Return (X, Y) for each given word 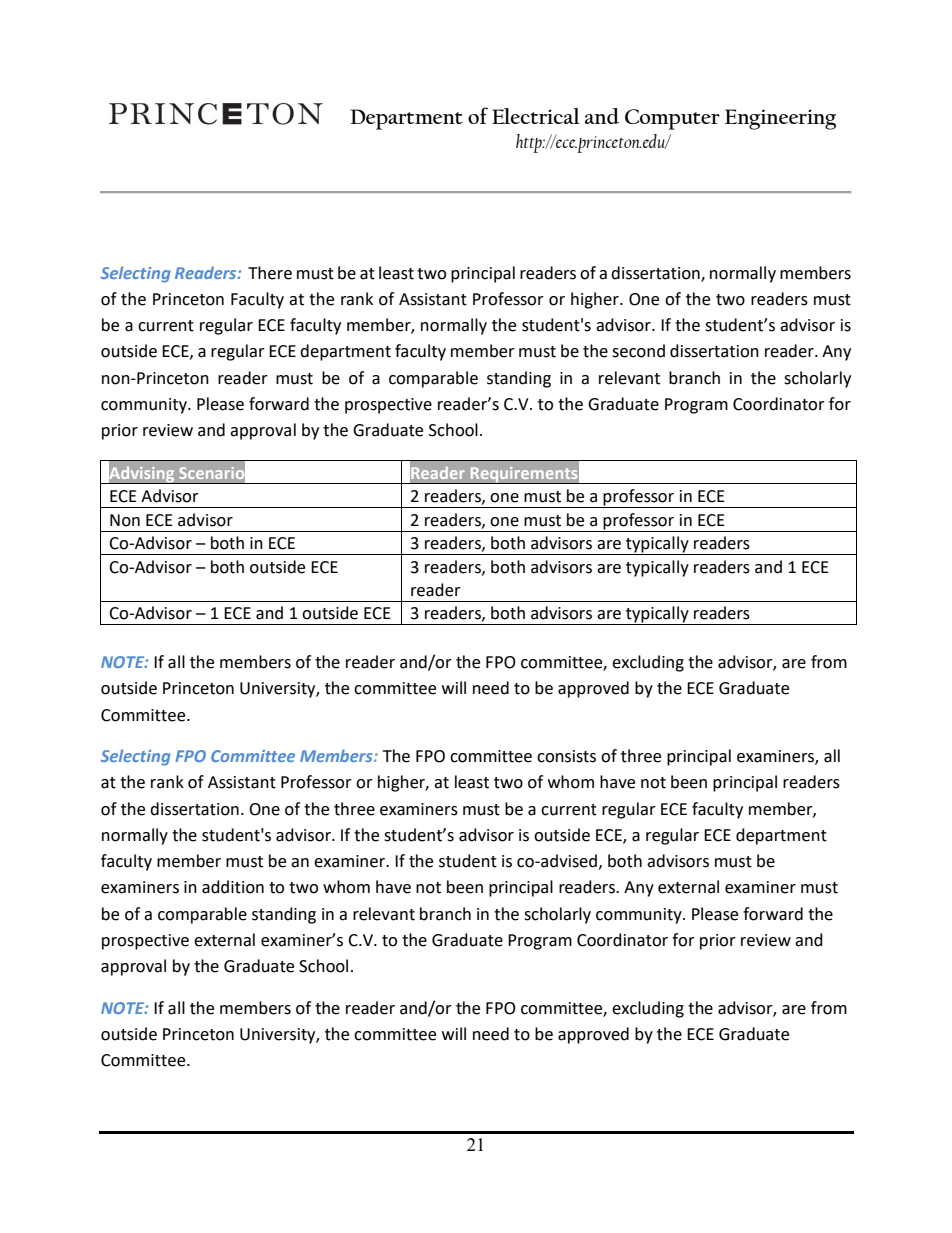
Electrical (536, 116)
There (270, 273)
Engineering (780, 119)
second (638, 351)
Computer (672, 119)
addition (233, 887)
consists (566, 756)
